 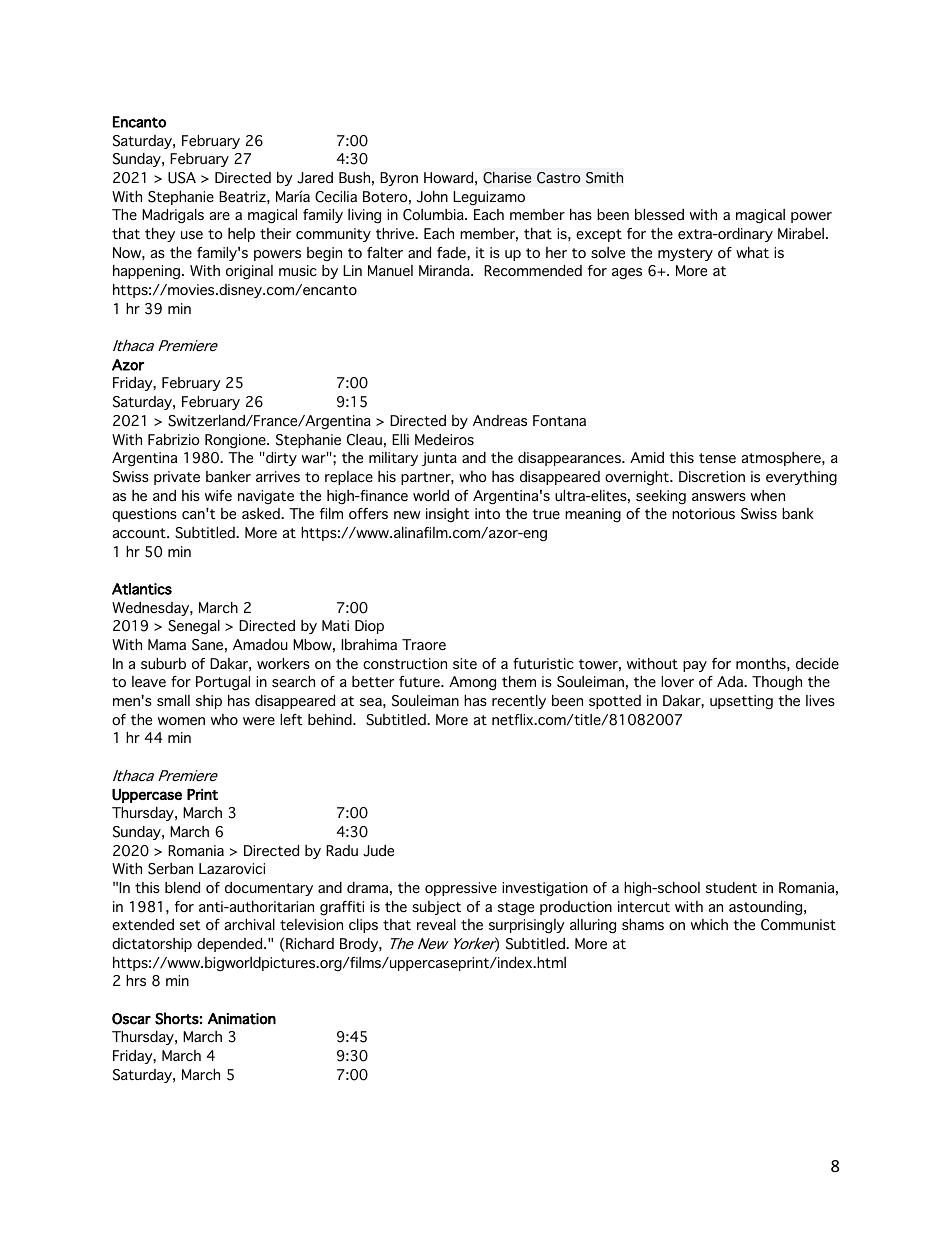 I want to click on junta, so click(x=439, y=459).
